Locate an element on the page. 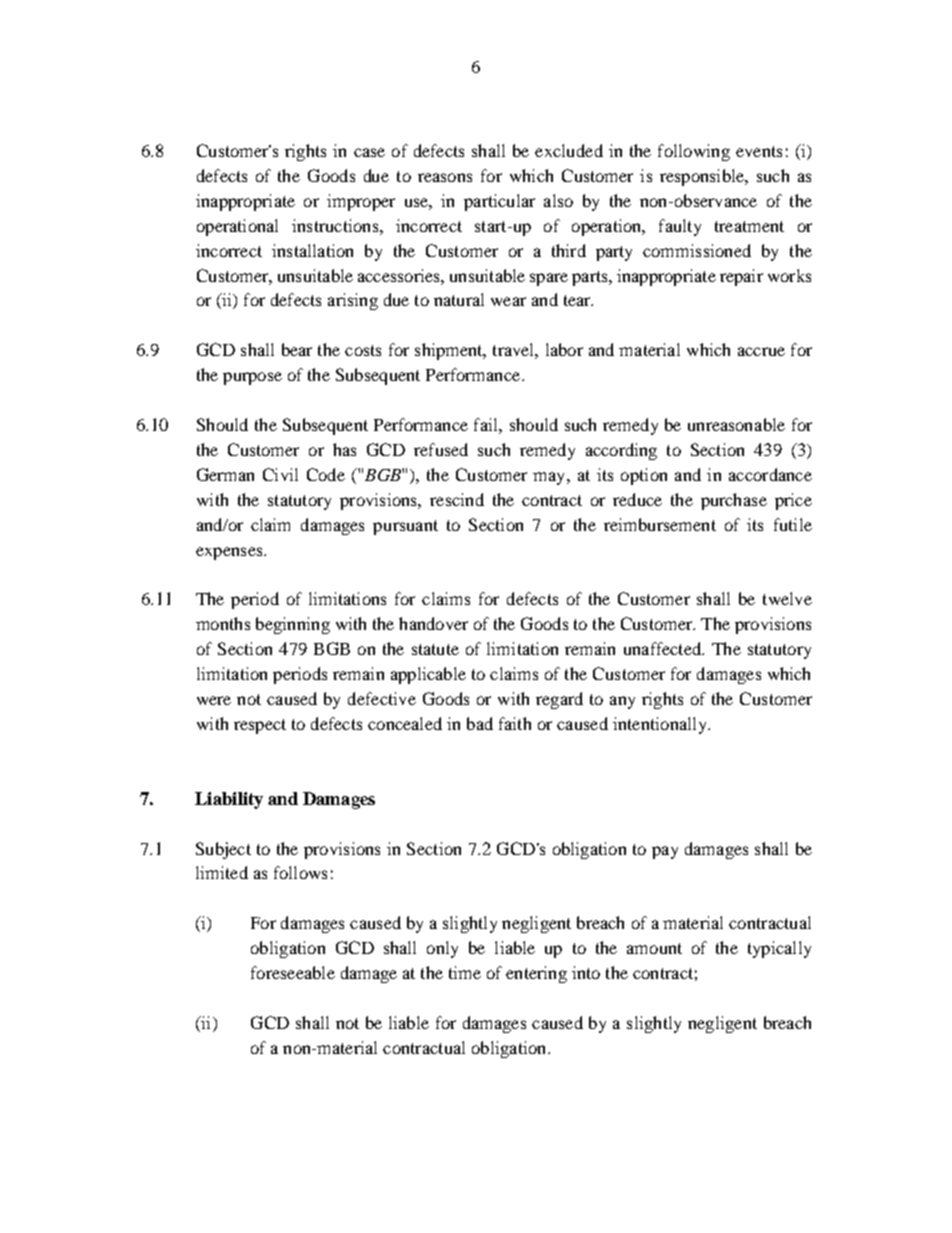  improper is located at coordinates (361, 202).
